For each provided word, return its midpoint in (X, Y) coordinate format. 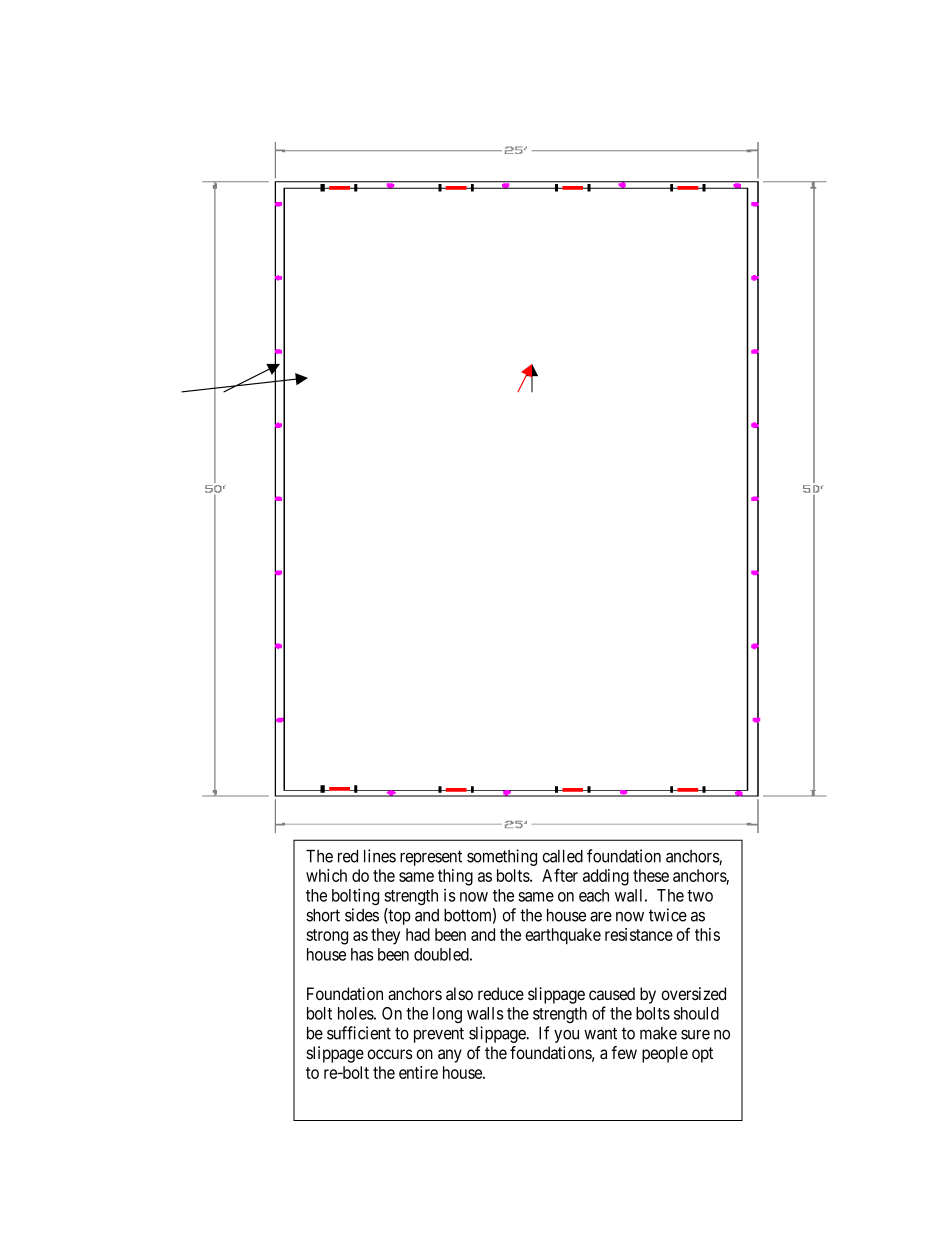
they (385, 936)
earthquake (563, 936)
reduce (501, 993)
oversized (693, 993)
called (562, 856)
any (450, 1056)
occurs (390, 1054)
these (651, 875)
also (459, 993)
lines (380, 856)
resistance (639, 934)
